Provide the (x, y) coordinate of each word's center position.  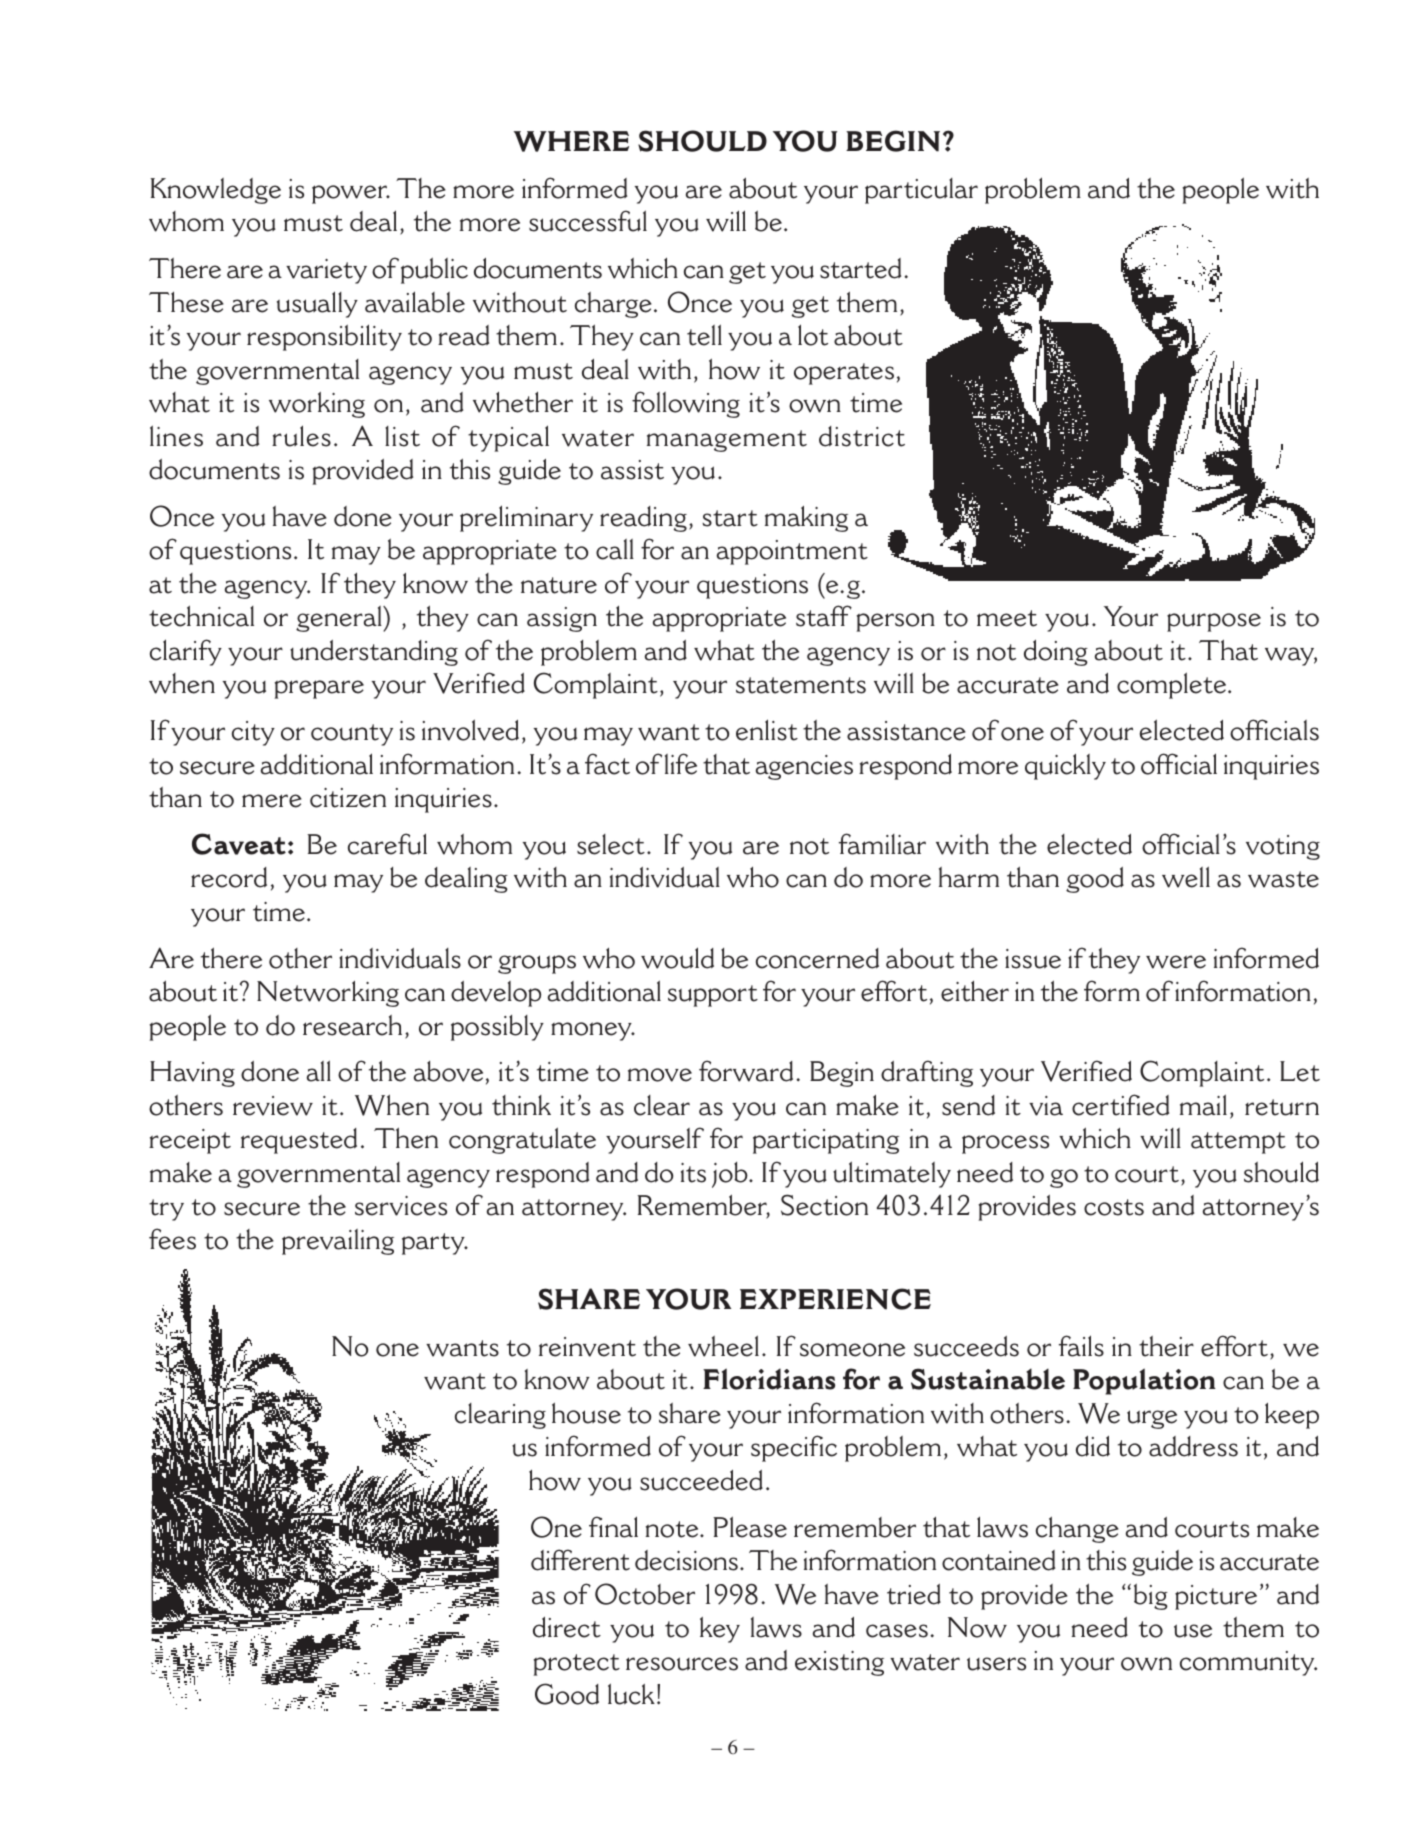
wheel (723, 1346)
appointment (792, 552)
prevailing (338, 1242)
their (1166, 1346)
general (340, 619)
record (229, 877)
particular (921, 191)
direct (567, 1627)
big (1151, 1596)
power (351, 194)
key (720, 1630)
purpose (1214, 622)
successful (588, 221)
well (1186, 877)
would (677, 958)
